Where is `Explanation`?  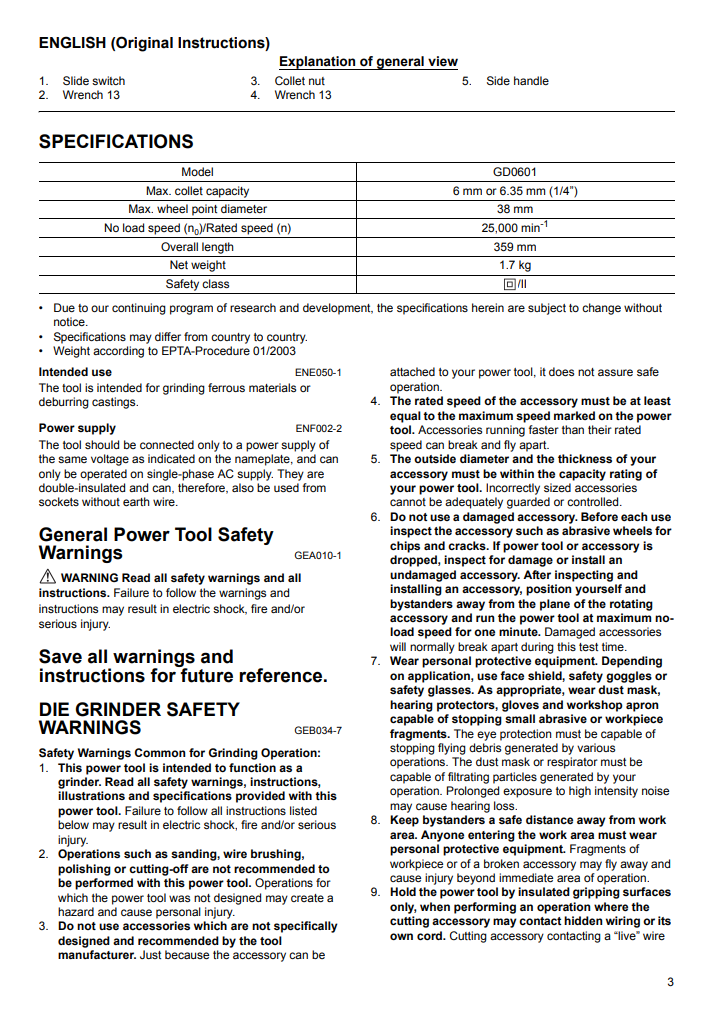
Explanation is located at coordinates (318, 63).
